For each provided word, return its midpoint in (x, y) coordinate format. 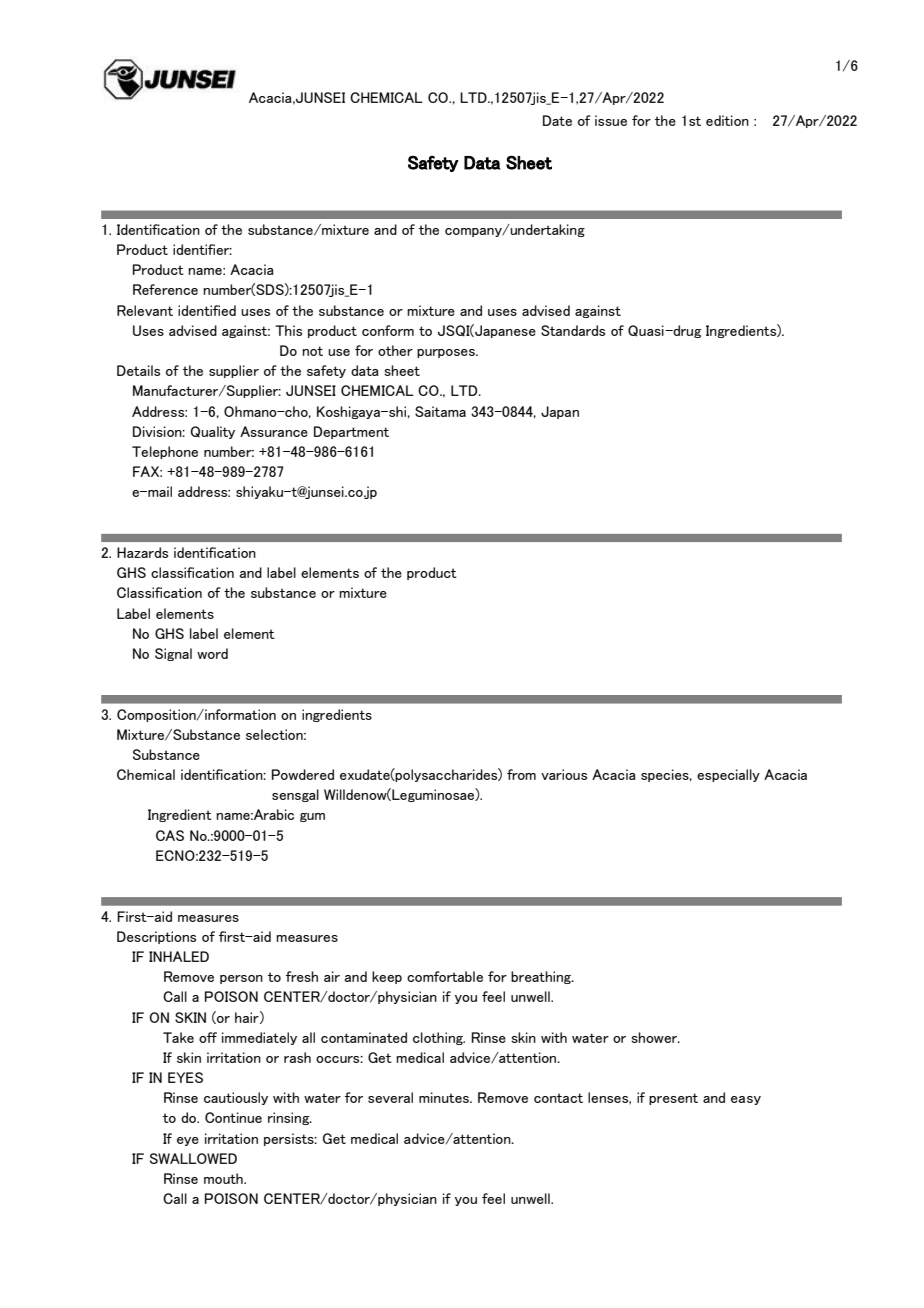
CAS (170, 835)
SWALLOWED (193, 1158)
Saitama (440, 411)
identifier (202, 249)
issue (611, 120)
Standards (573, 330)
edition (727, 120)
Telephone (165, 452)
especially (728, 775)
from (521, 774)
